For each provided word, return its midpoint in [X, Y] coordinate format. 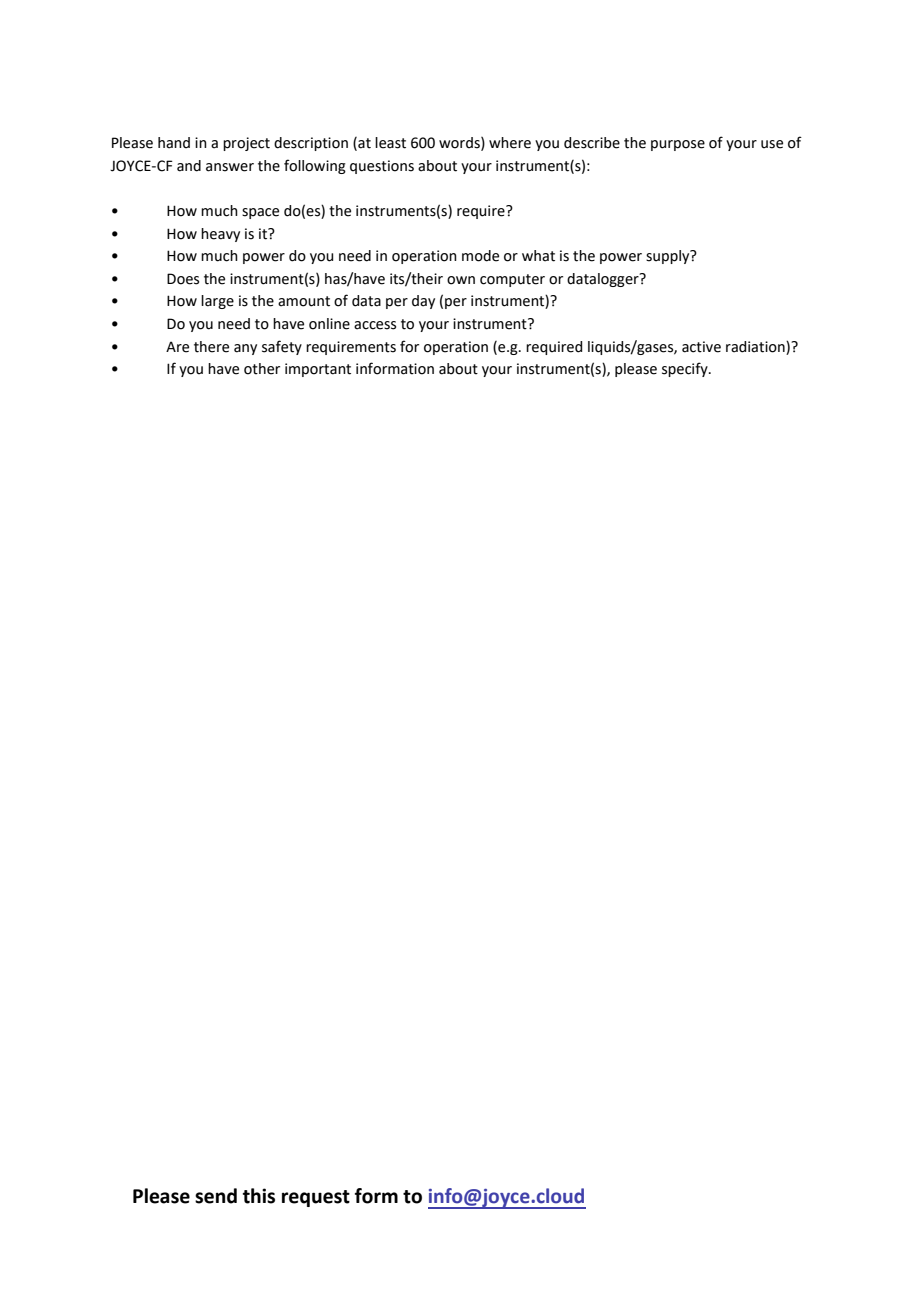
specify [686, 369]
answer [230, 167]
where [510, 143]
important [318, 370]
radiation [756, 347]
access [375, 325]
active [701, 347]
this [259, 1196]
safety [282, 347]
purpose [678, 145]
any [245, 349]
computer [512, 280]
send [216, 1196]
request [316, 1198]
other [262, 369]
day [423, 302]
